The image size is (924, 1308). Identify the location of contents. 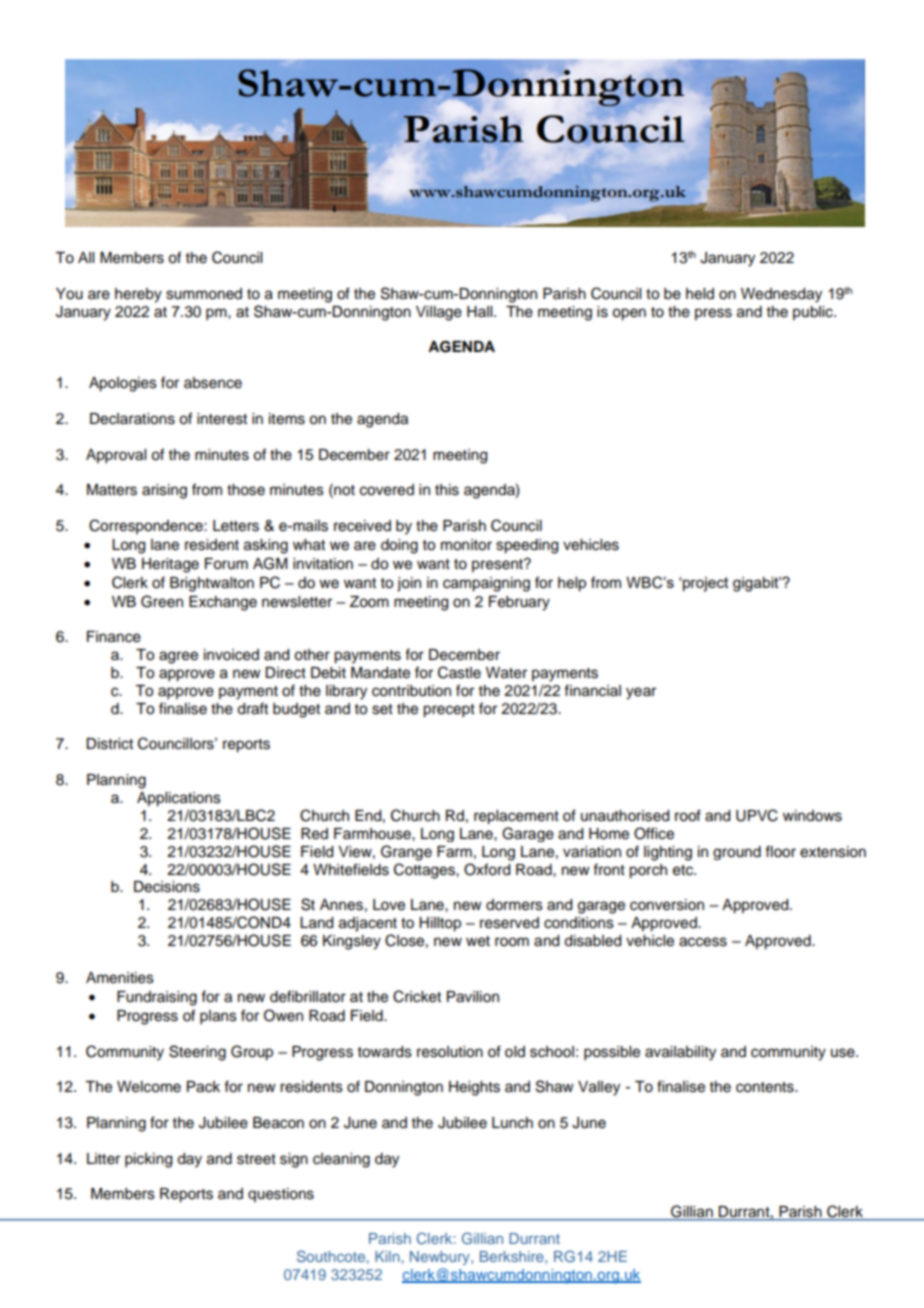
(766, 1087).
